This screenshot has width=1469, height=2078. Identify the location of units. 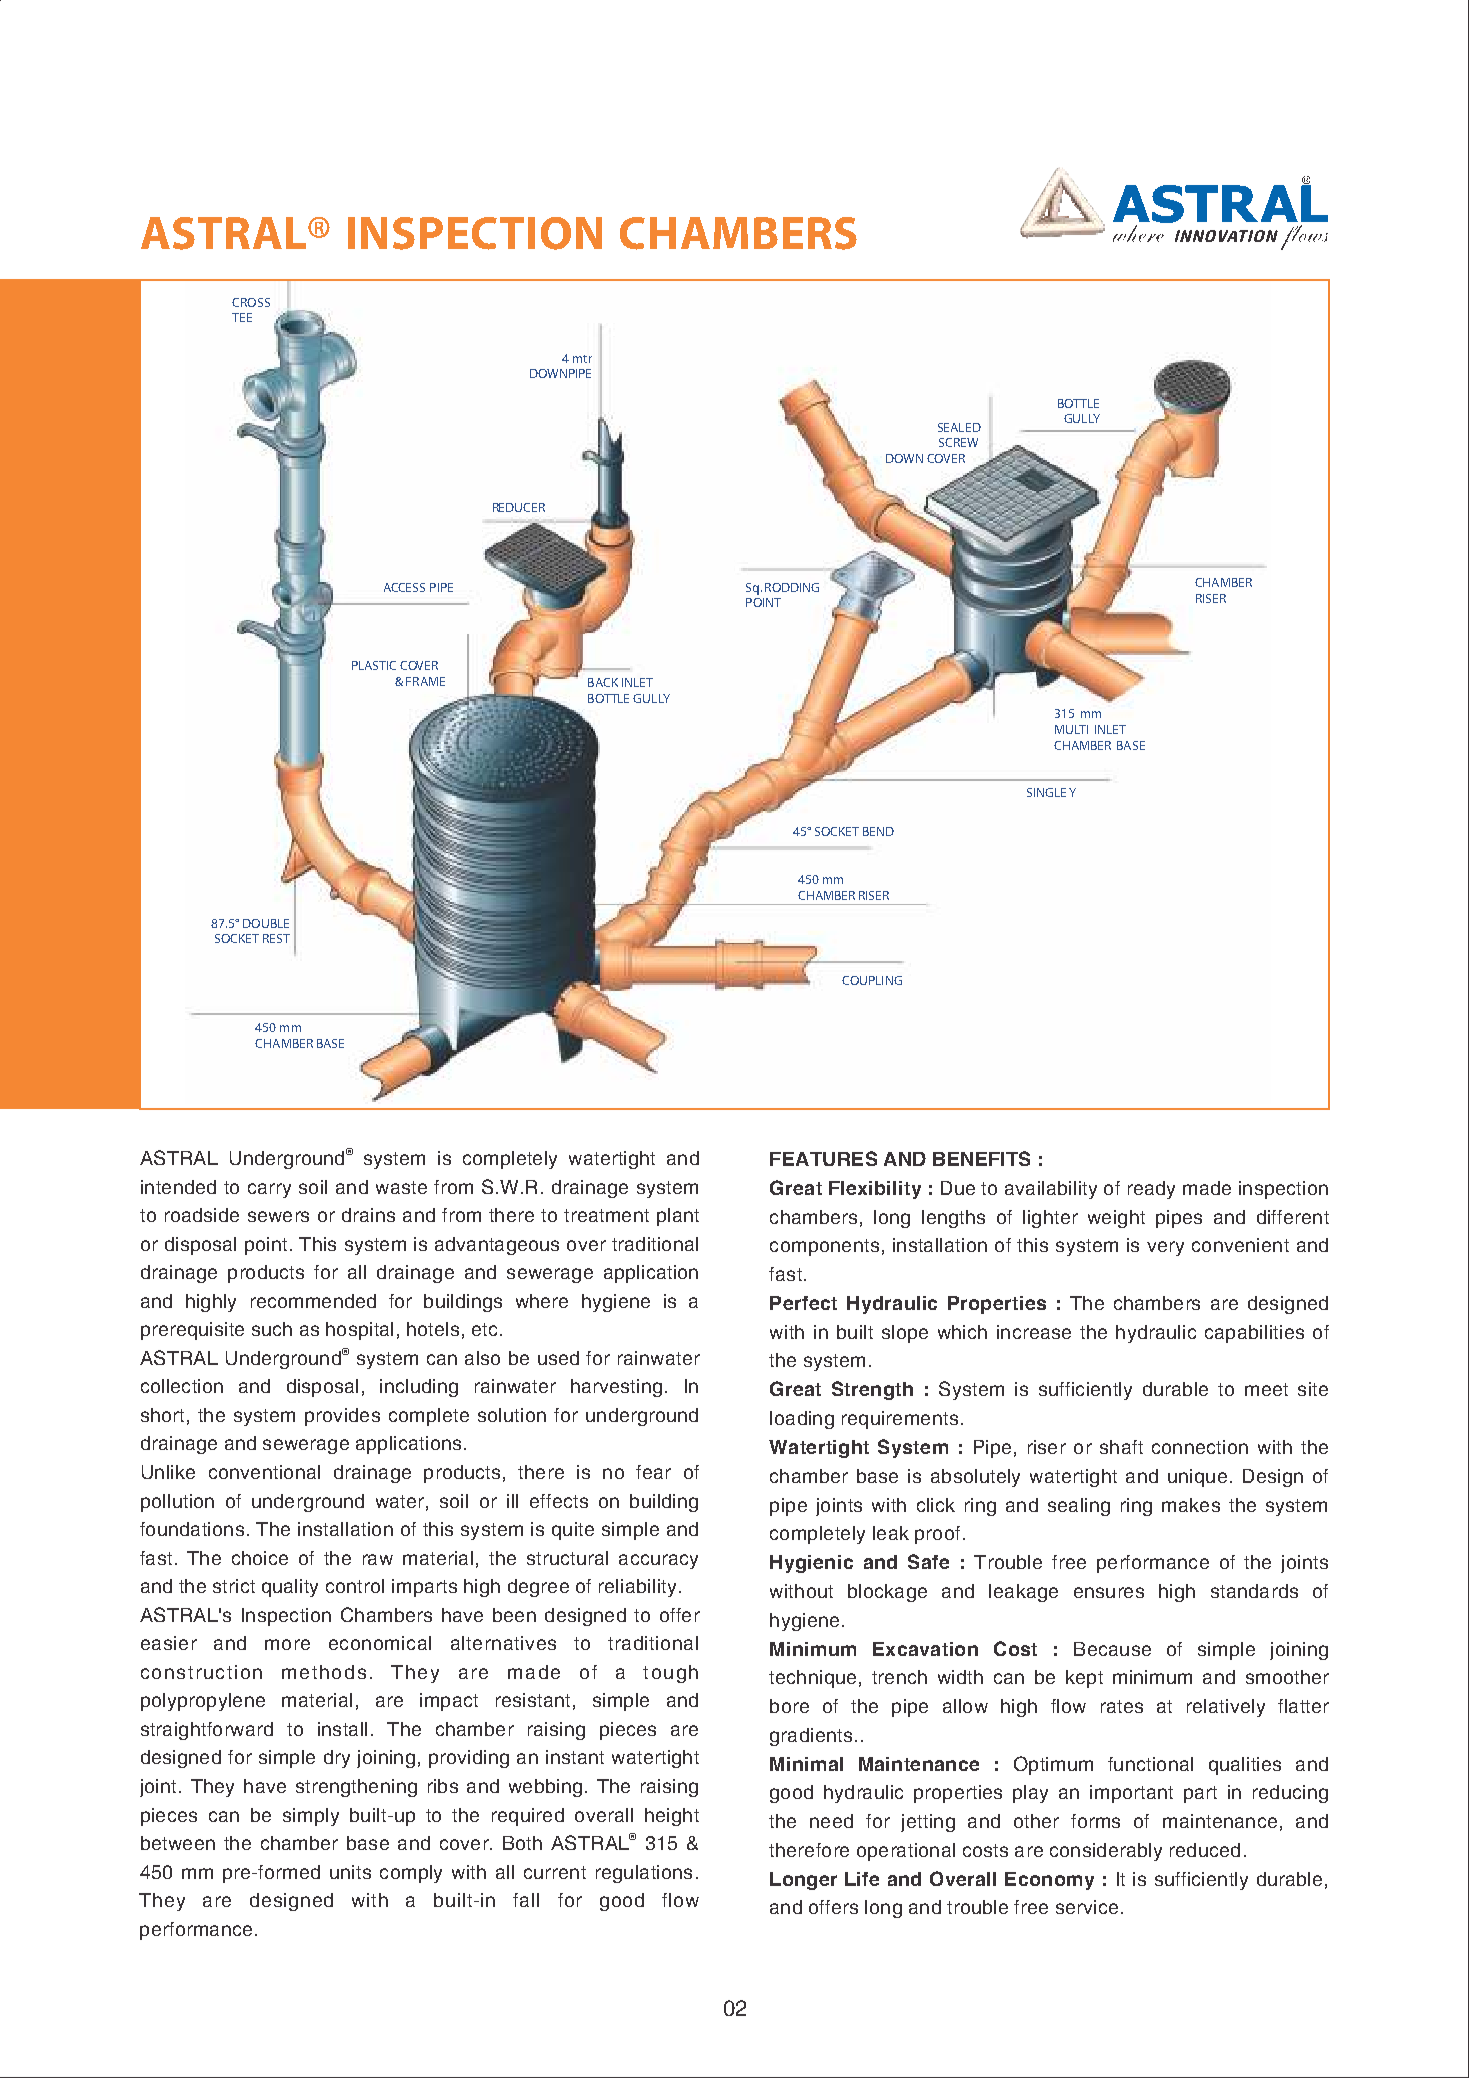
(350, 1872).
